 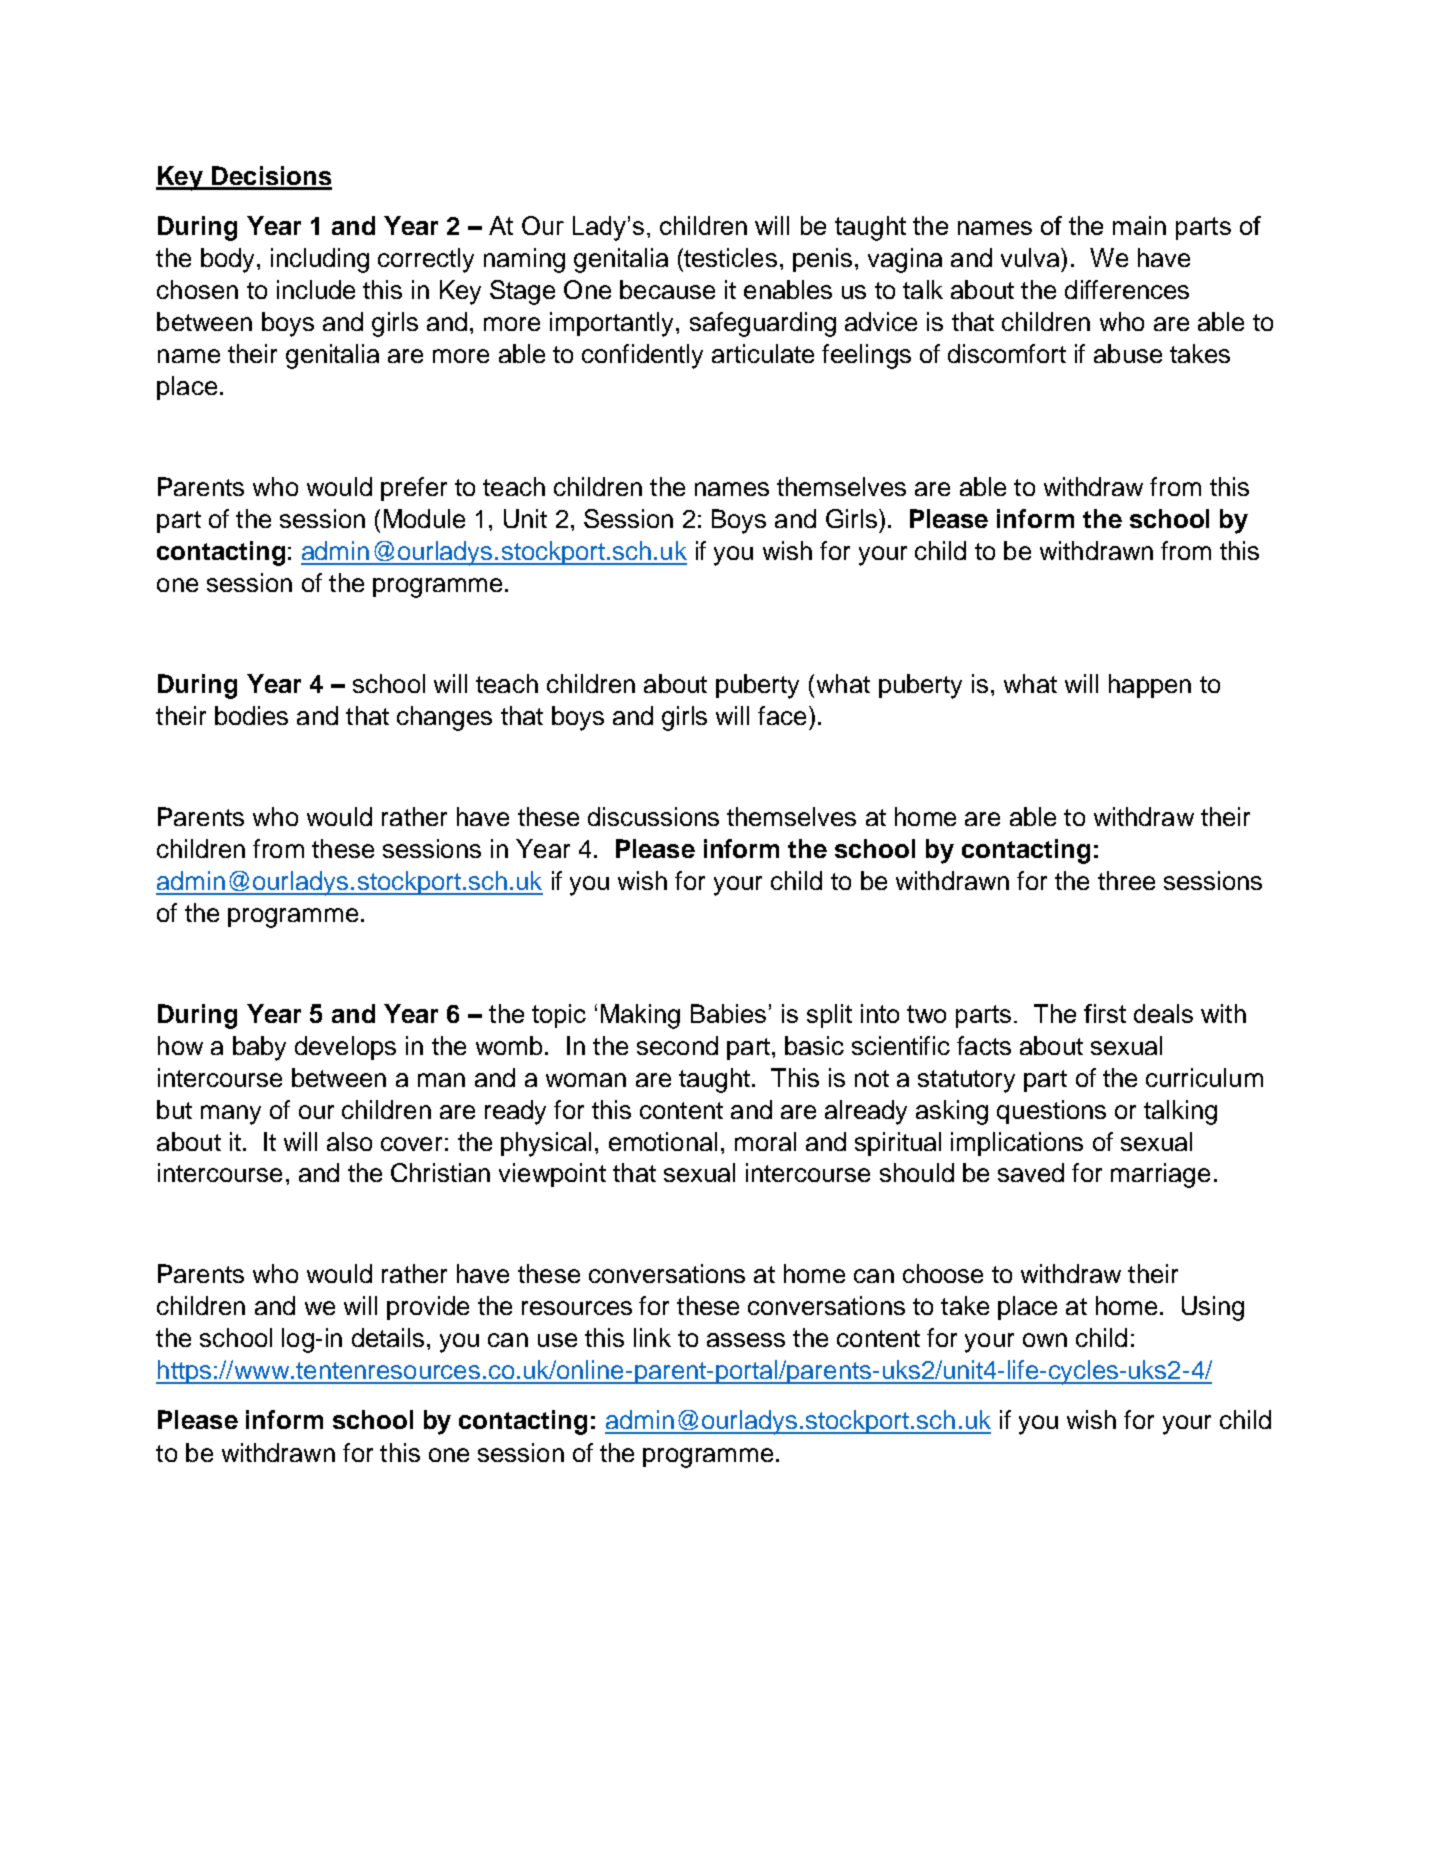 I want to click on link, so click(x=652, y=1337).
